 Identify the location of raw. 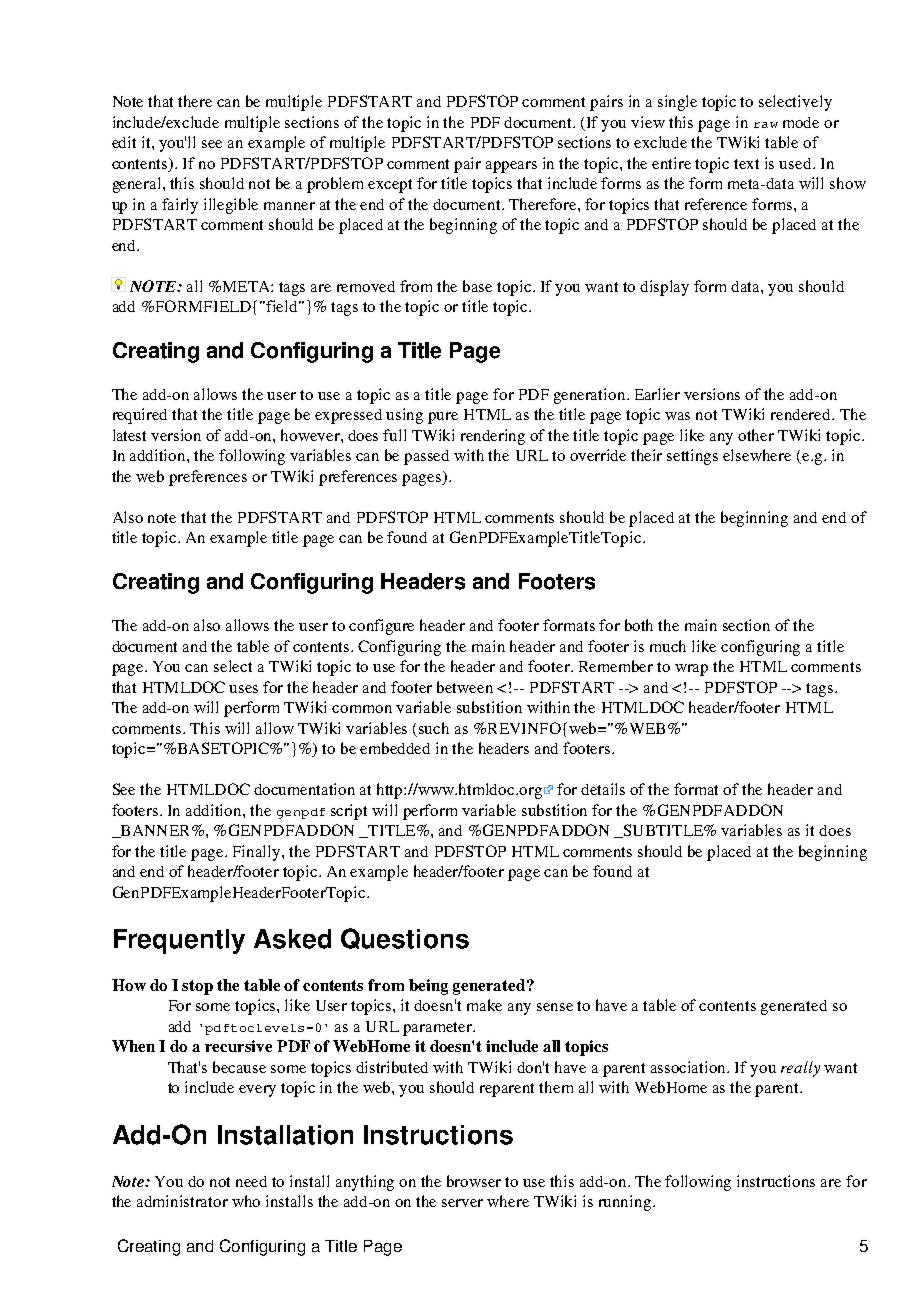
(766, 125).
